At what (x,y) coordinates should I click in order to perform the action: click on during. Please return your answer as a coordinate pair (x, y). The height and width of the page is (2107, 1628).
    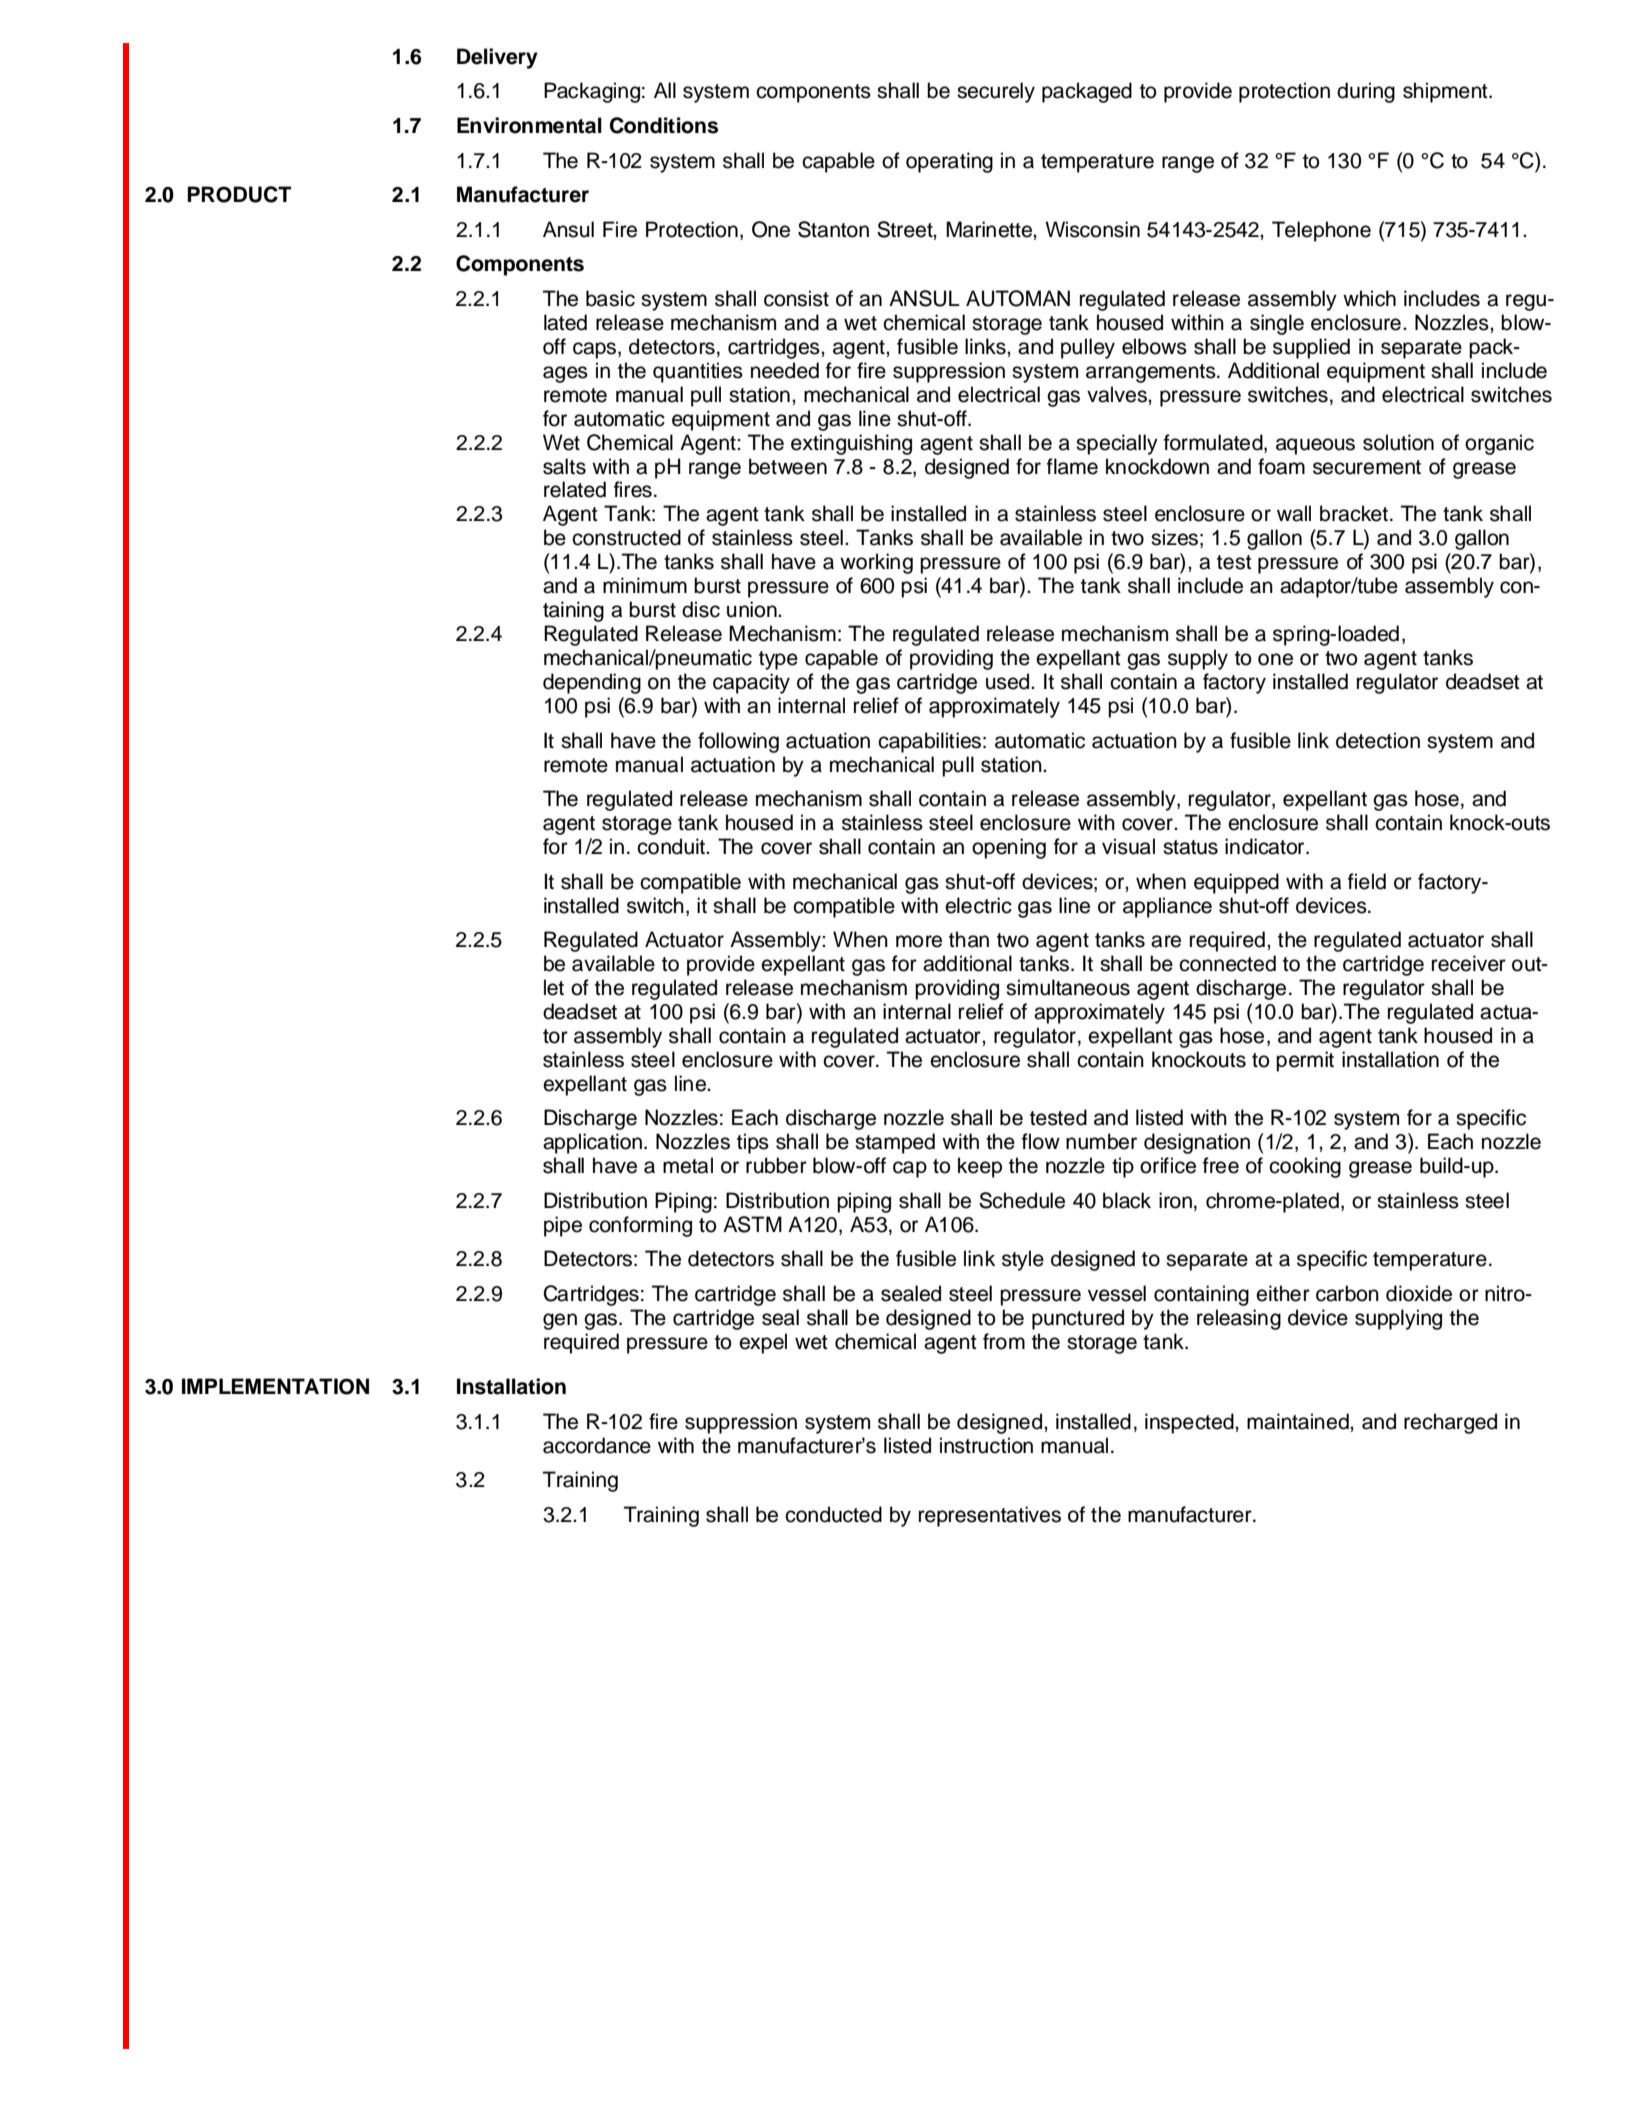
    Looking at the image, I should click on (1366, 92).
